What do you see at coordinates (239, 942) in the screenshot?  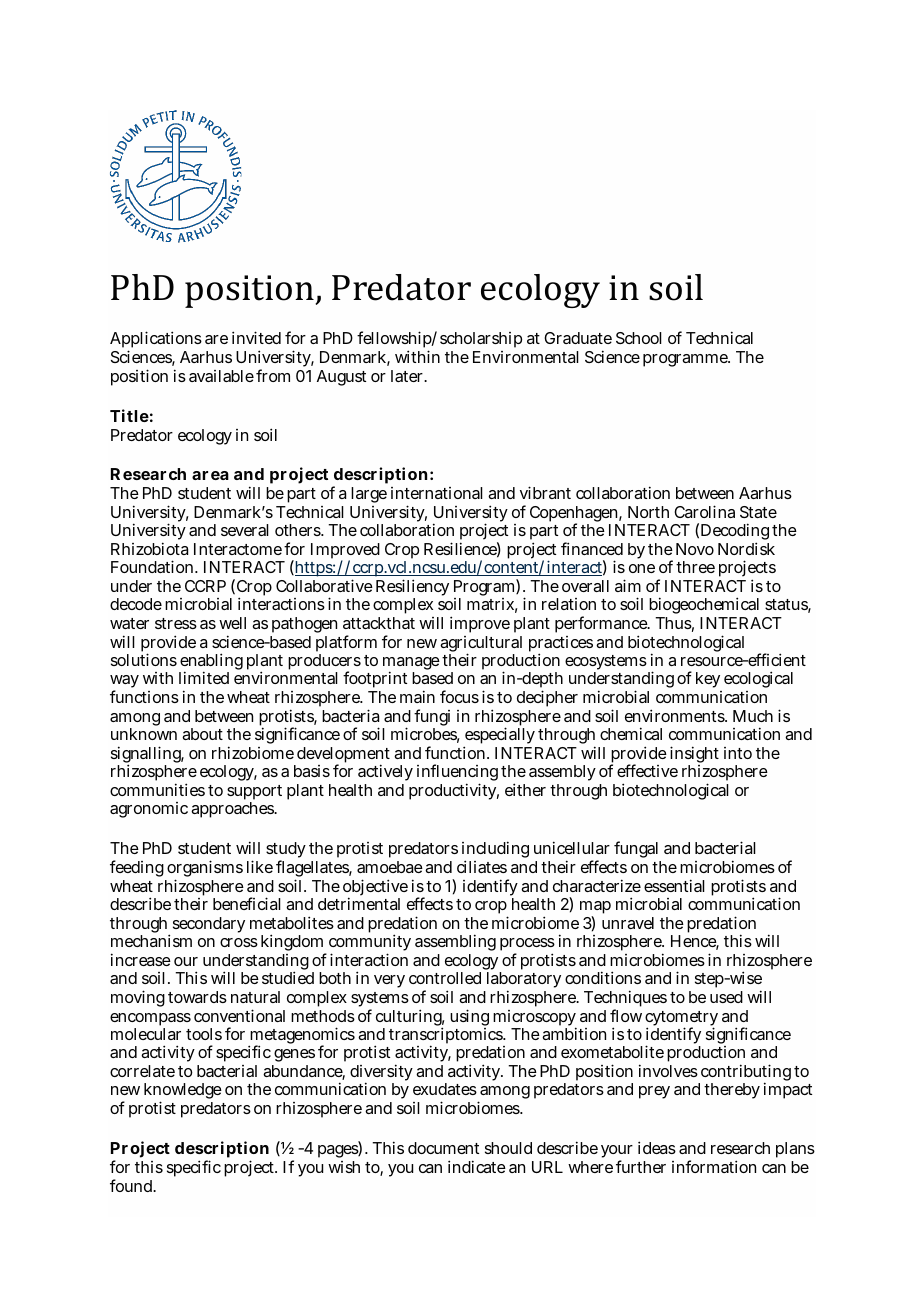 I see `cross` at bounding box center [239, 942].
